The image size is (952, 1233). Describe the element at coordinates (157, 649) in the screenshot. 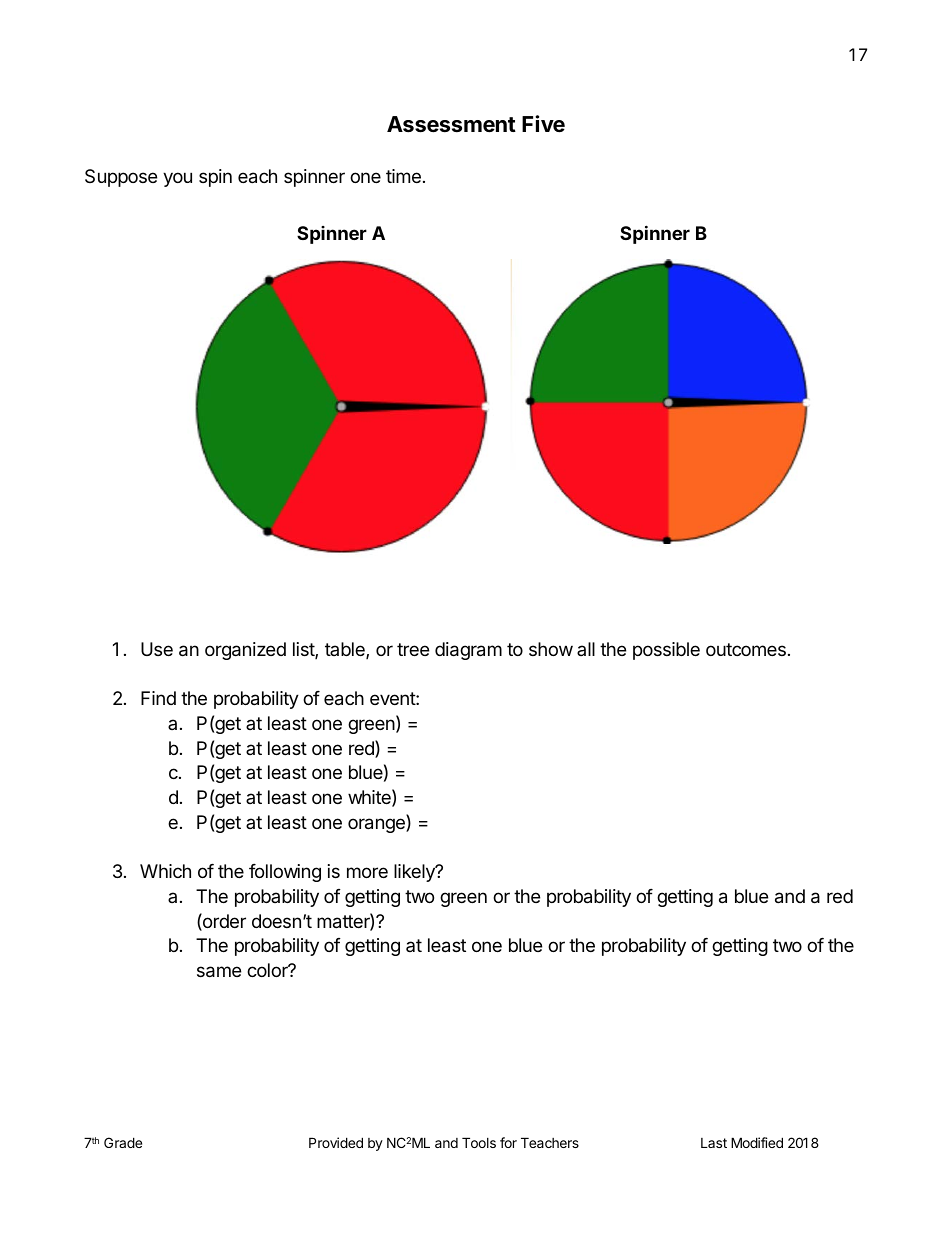

I see `Use` at that location.
